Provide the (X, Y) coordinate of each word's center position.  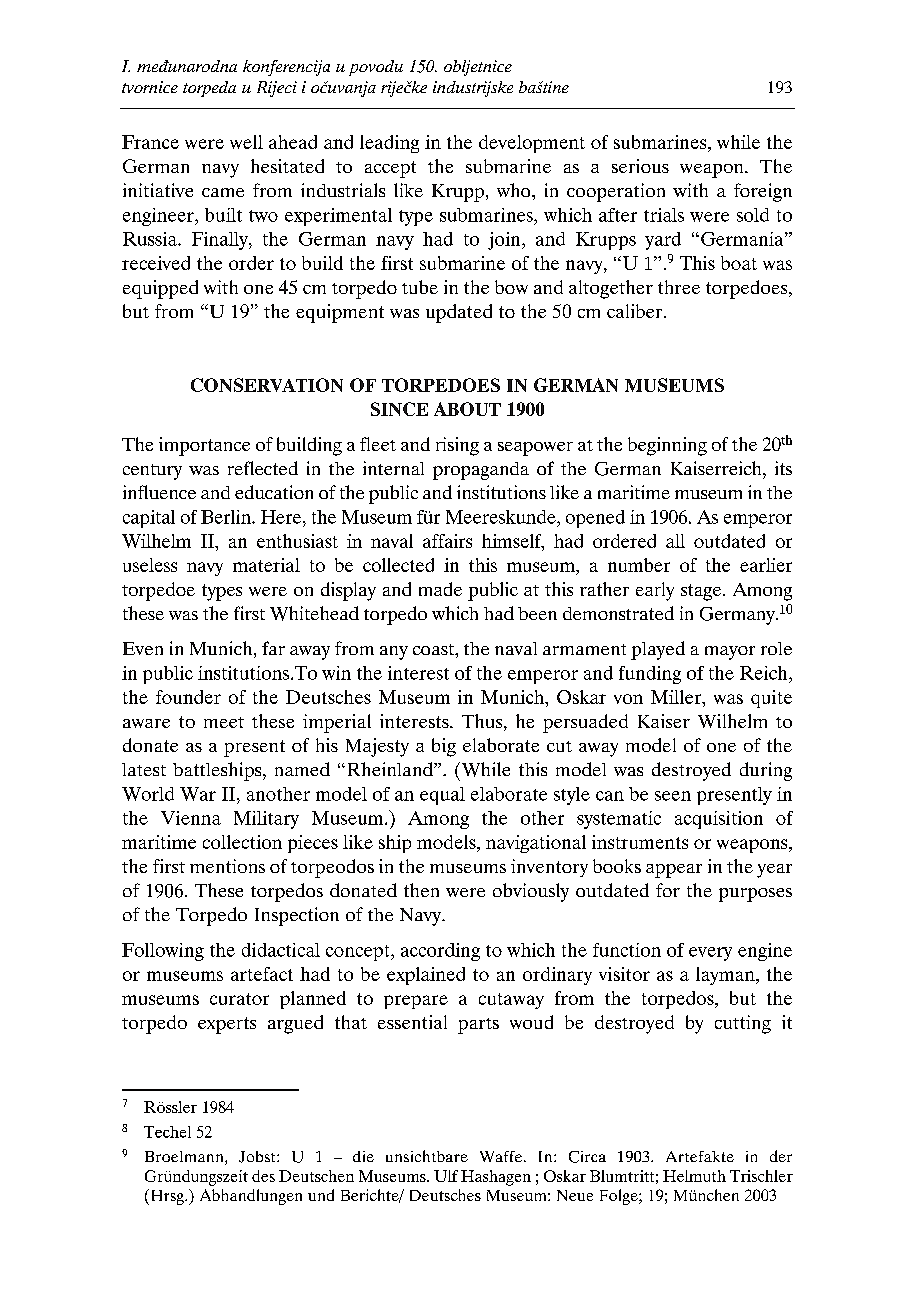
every (710, 954)
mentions (227, 866)
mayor (730, 653)
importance (204, 446)
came (223, 192)
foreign (763, 192)
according (440, 952)
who (515, 190)
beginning (667, 446)
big (444, 747)
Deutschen (316, 1176)
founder (188, 697)
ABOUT (467, 409)
